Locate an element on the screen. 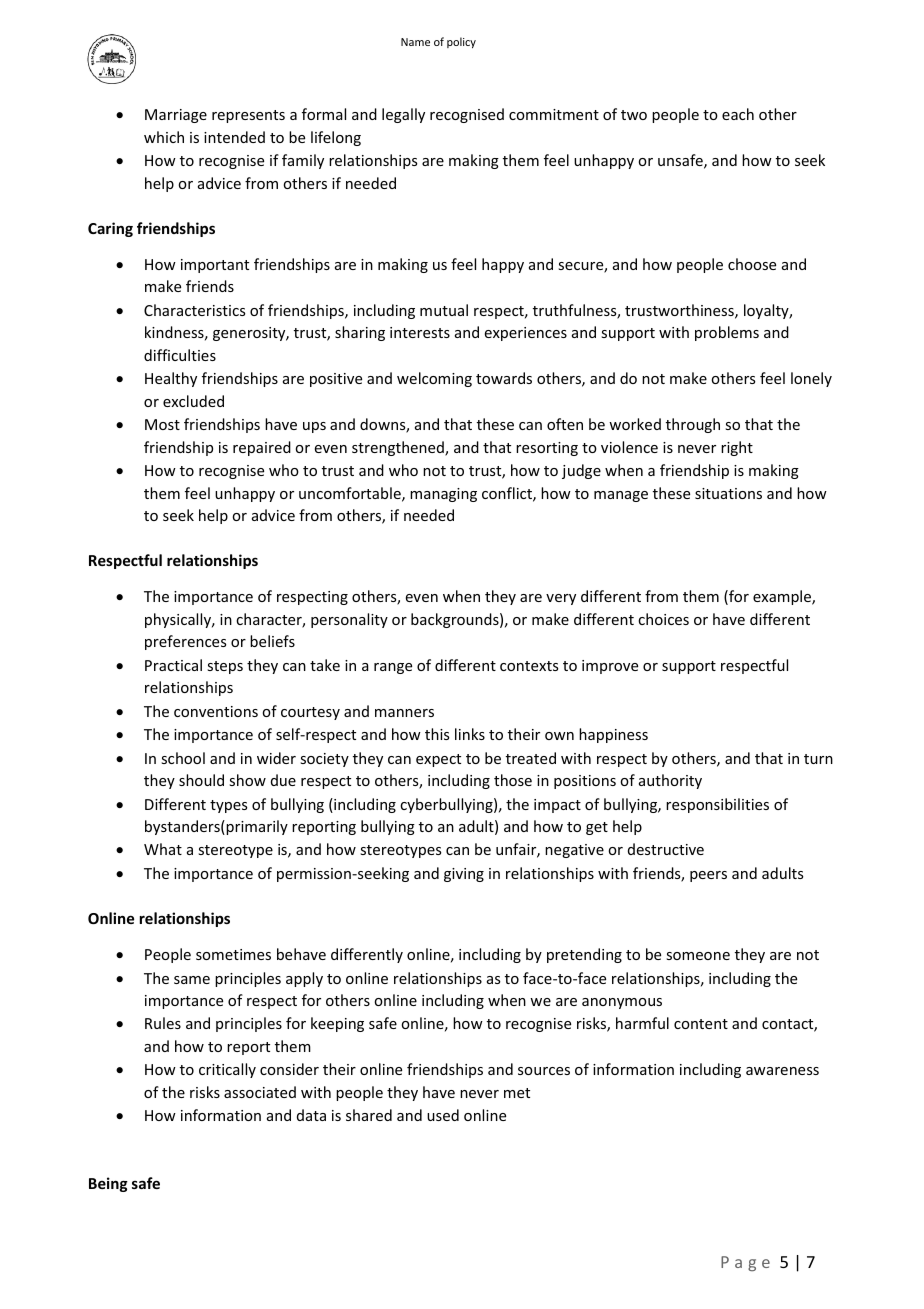  contexts is located at coordinates (529, 666).
